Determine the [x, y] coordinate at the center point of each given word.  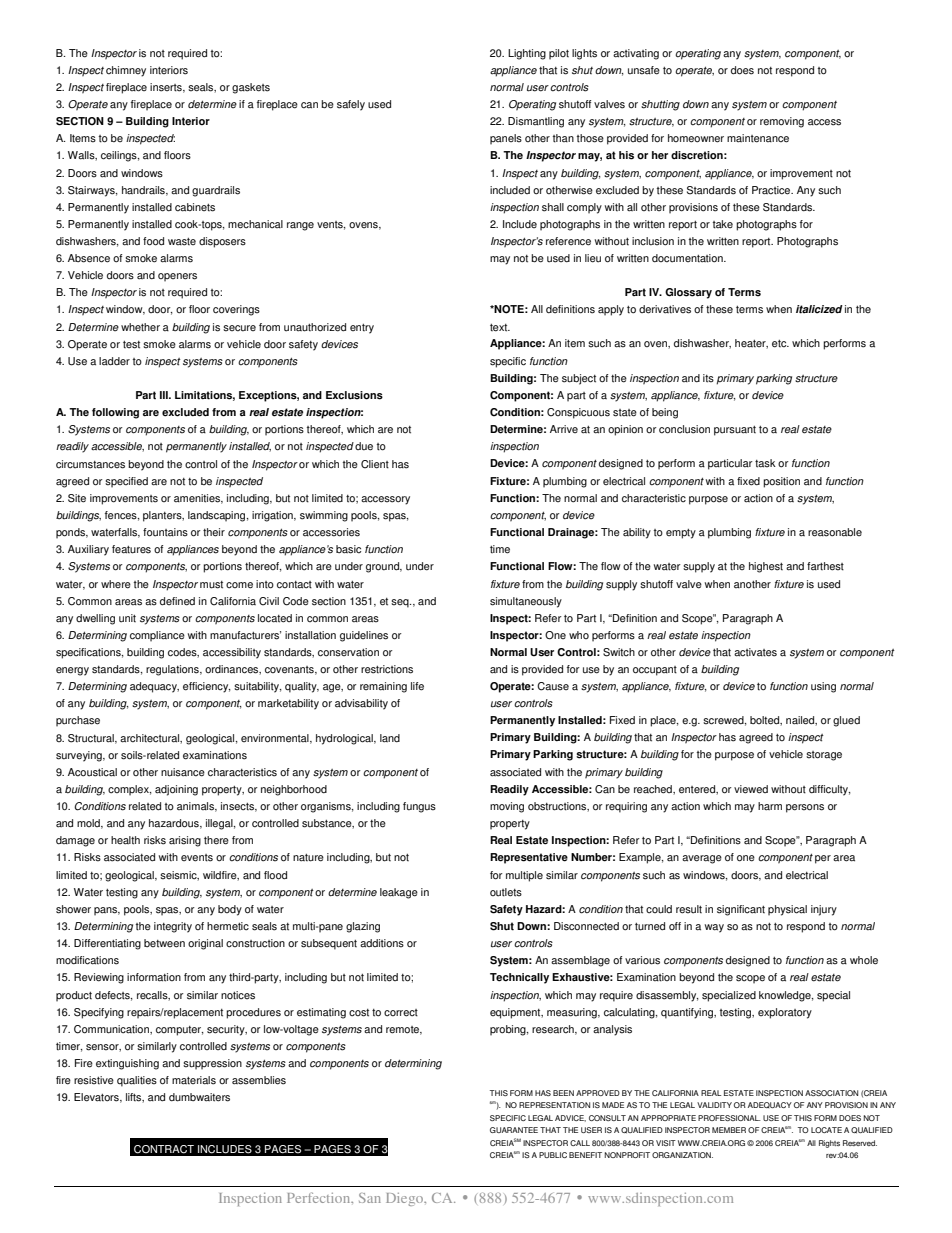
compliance [157, 636]
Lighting [527, 54]
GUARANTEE [514, 1130]
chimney [126, 71]
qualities [137, 1081]
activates [755, 652]
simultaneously [526, 602]
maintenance [758, 138]
